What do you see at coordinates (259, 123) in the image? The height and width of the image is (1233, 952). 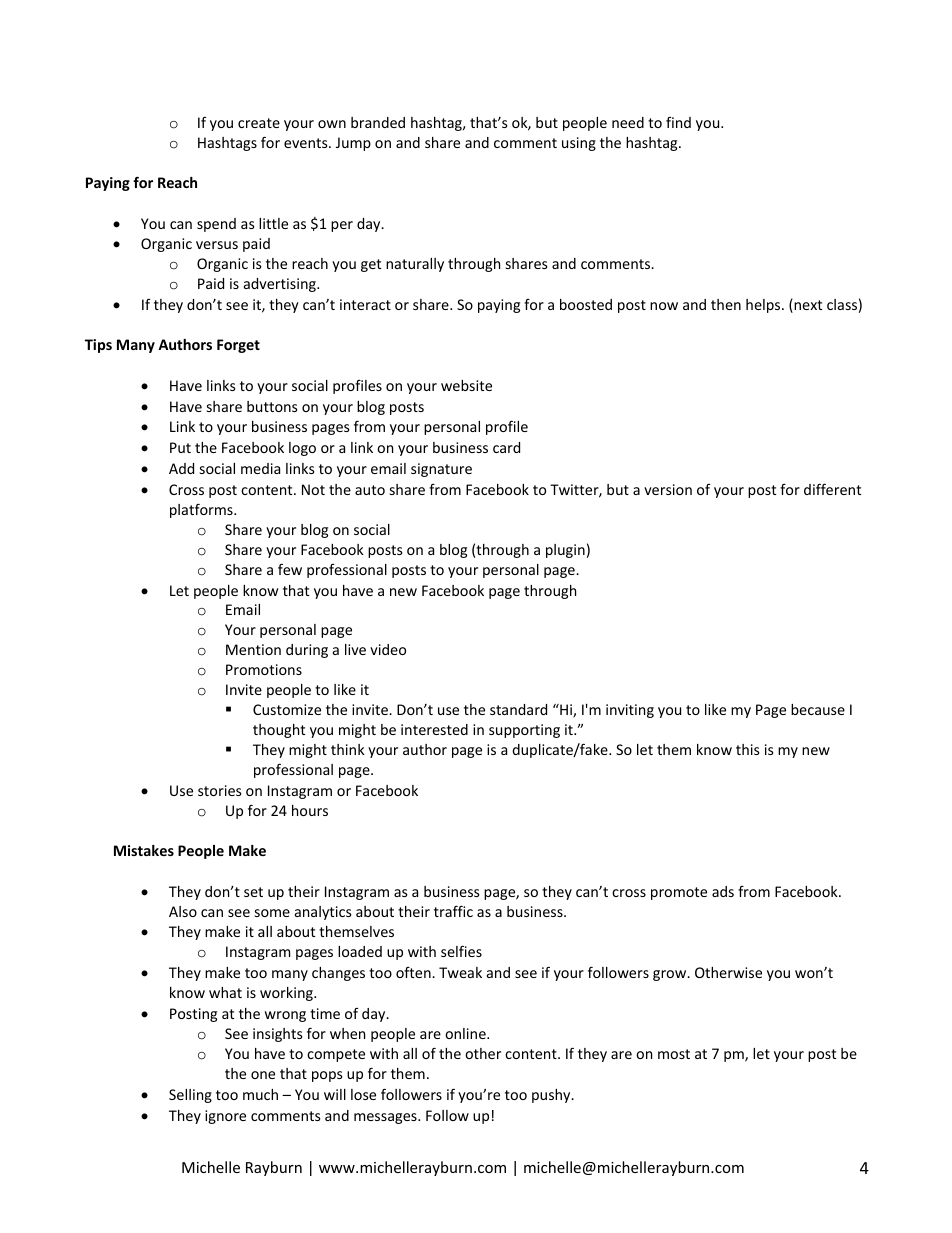 I see `create` at bounding box center [259, 123].
